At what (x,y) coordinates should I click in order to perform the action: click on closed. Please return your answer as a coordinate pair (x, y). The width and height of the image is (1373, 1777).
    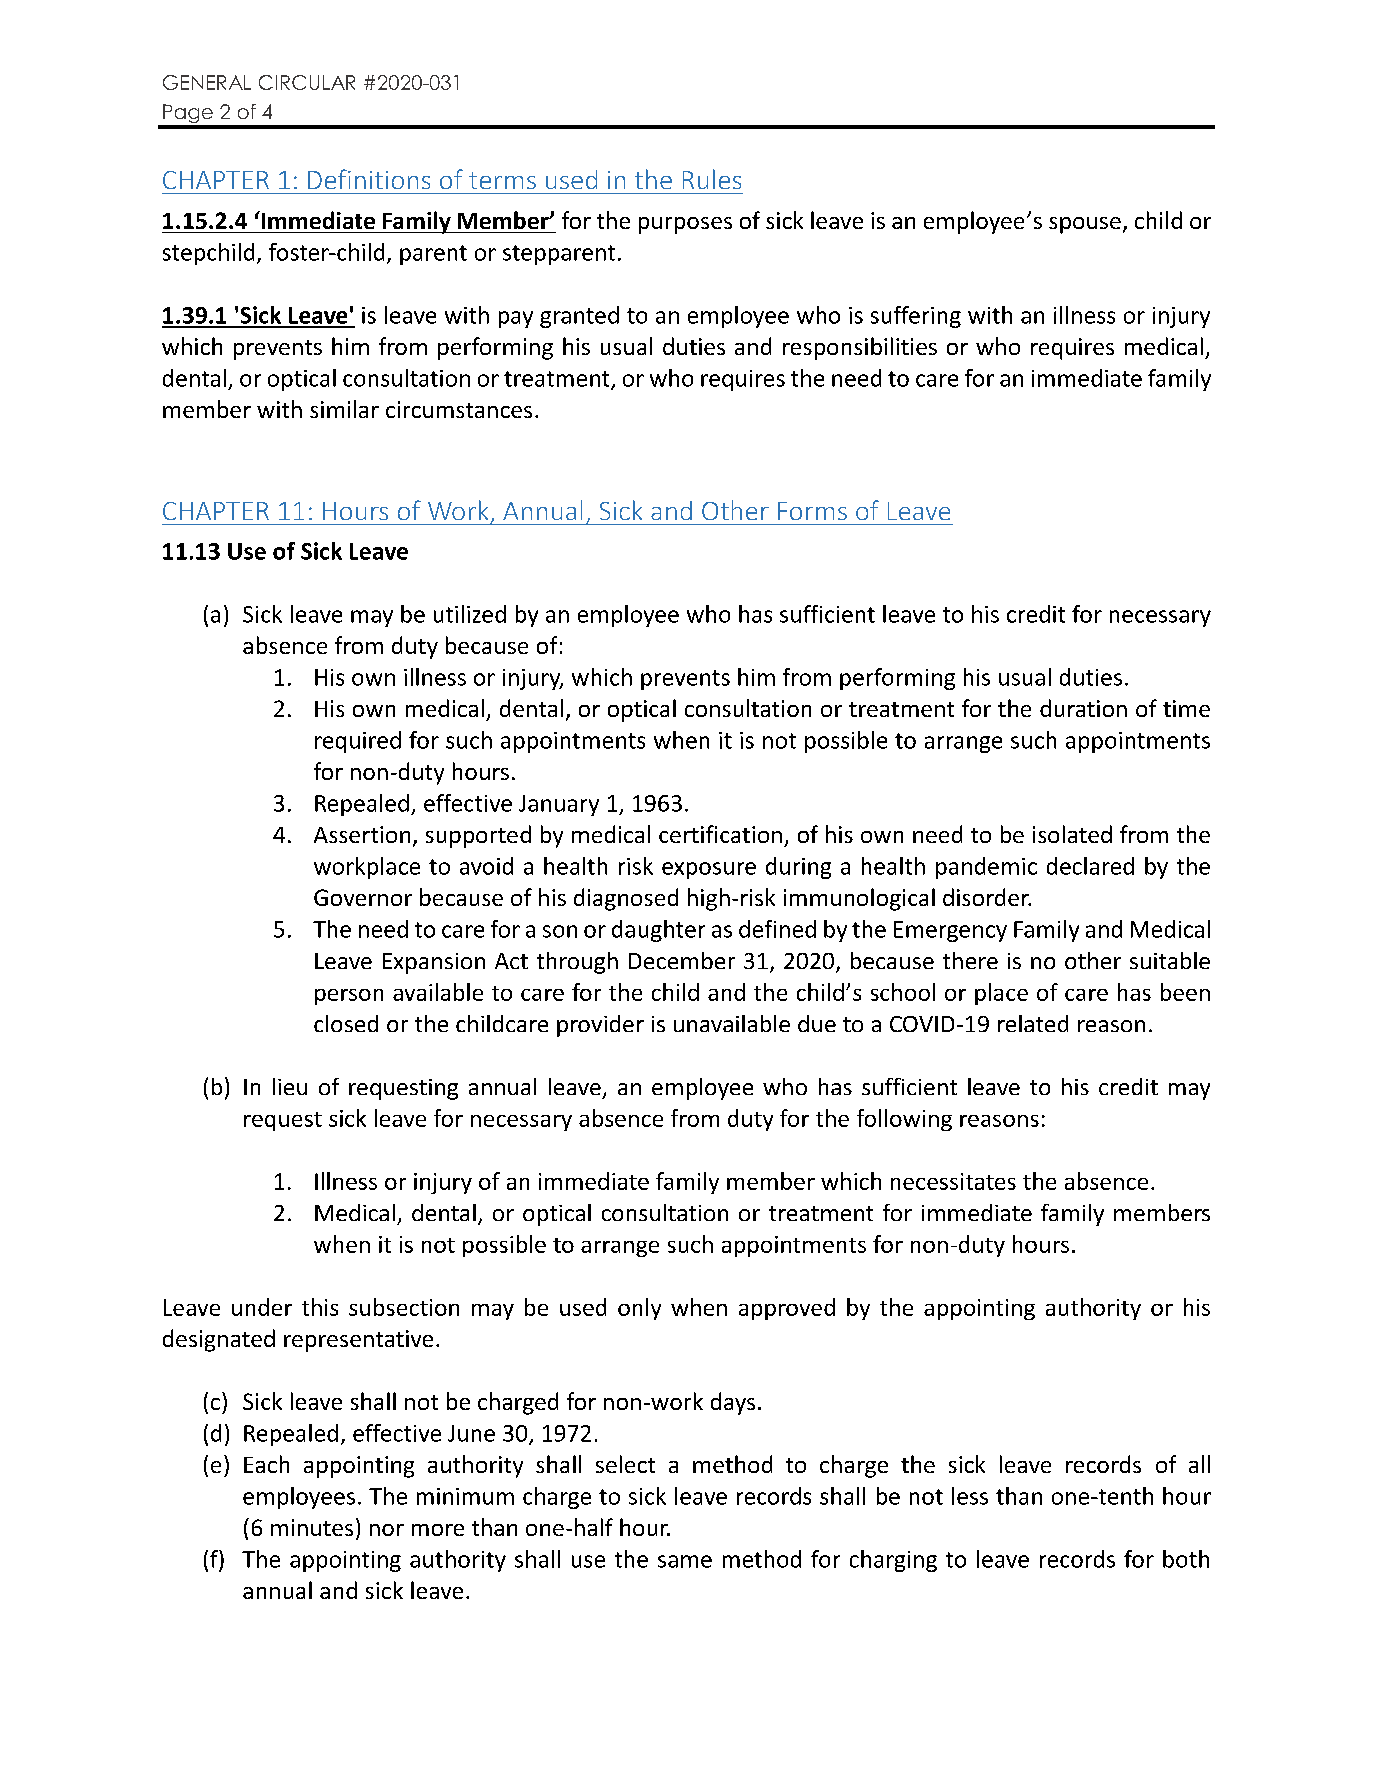
    Looking at the image, I should click on (346, 1023).
